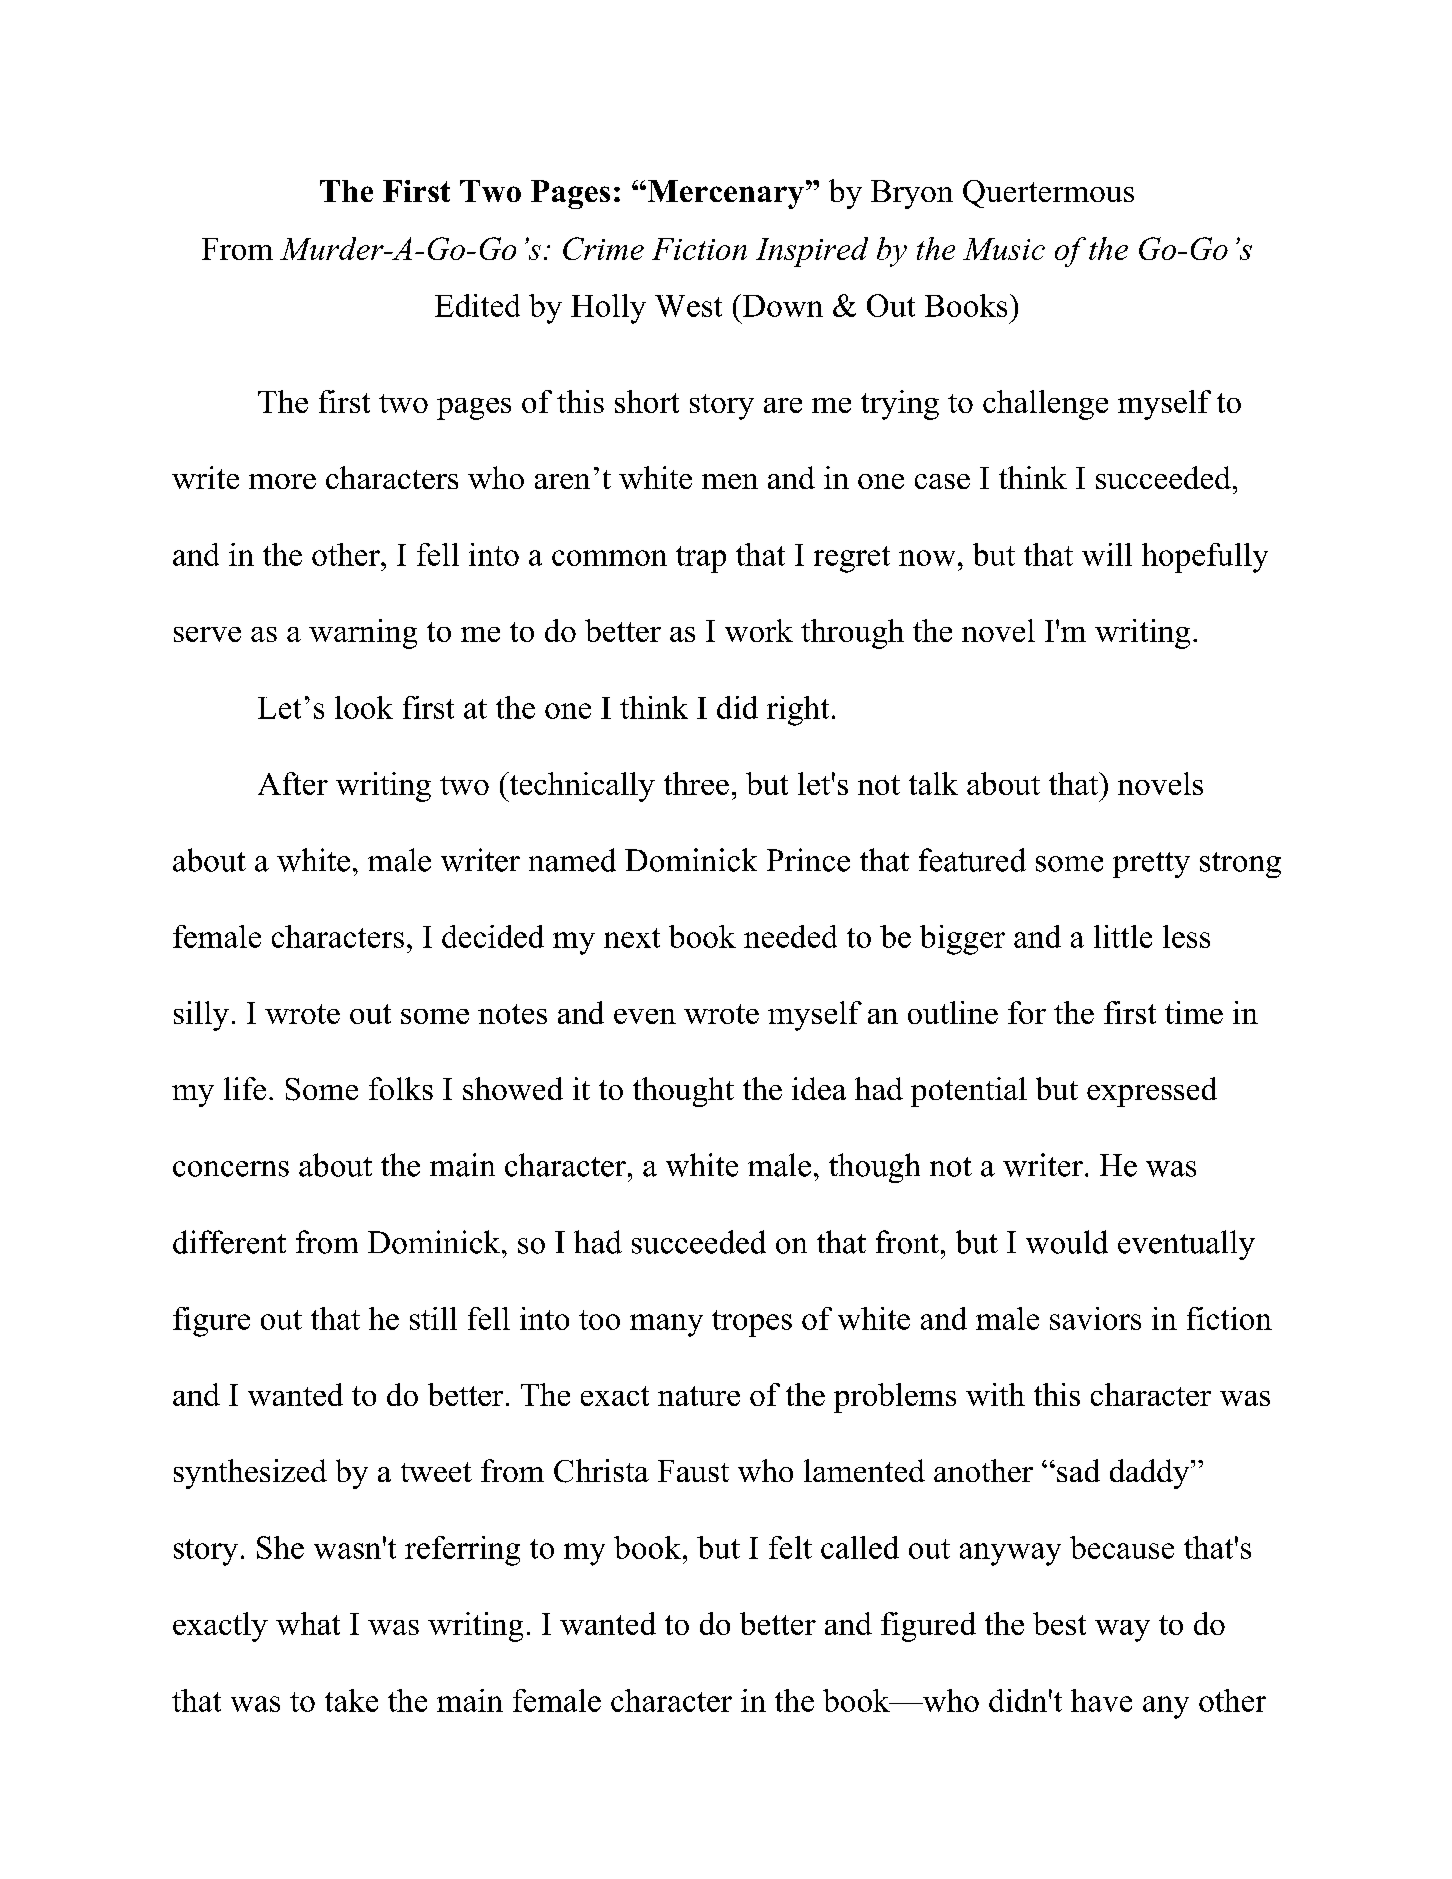 The width and height of the page is (1452, 1879). What do you see at coordinates (231, 1169) in the page?
I see `concerns` at bounding box center [231, 1169].
